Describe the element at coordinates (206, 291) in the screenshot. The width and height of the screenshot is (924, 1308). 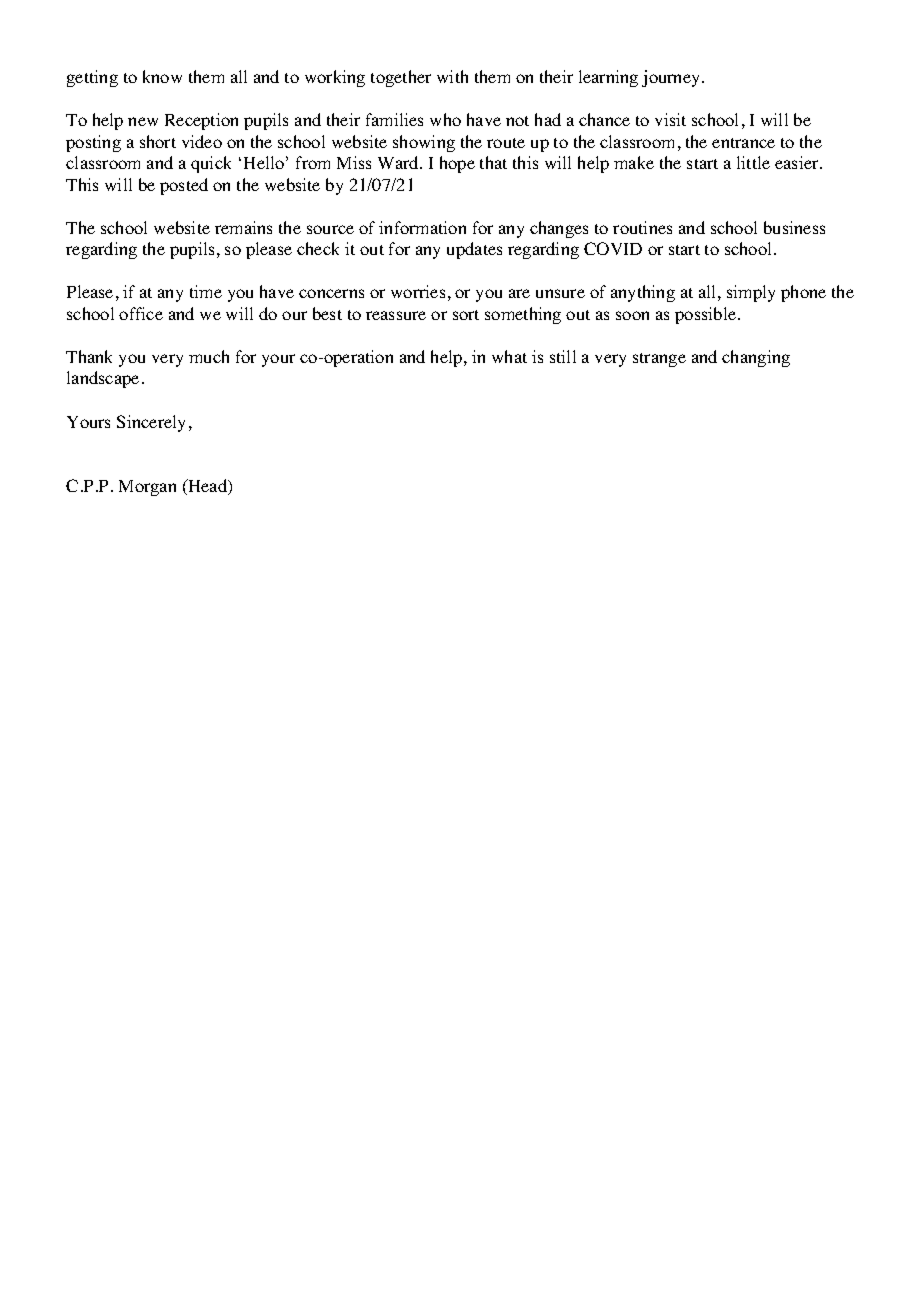
I see `time` at that location.
